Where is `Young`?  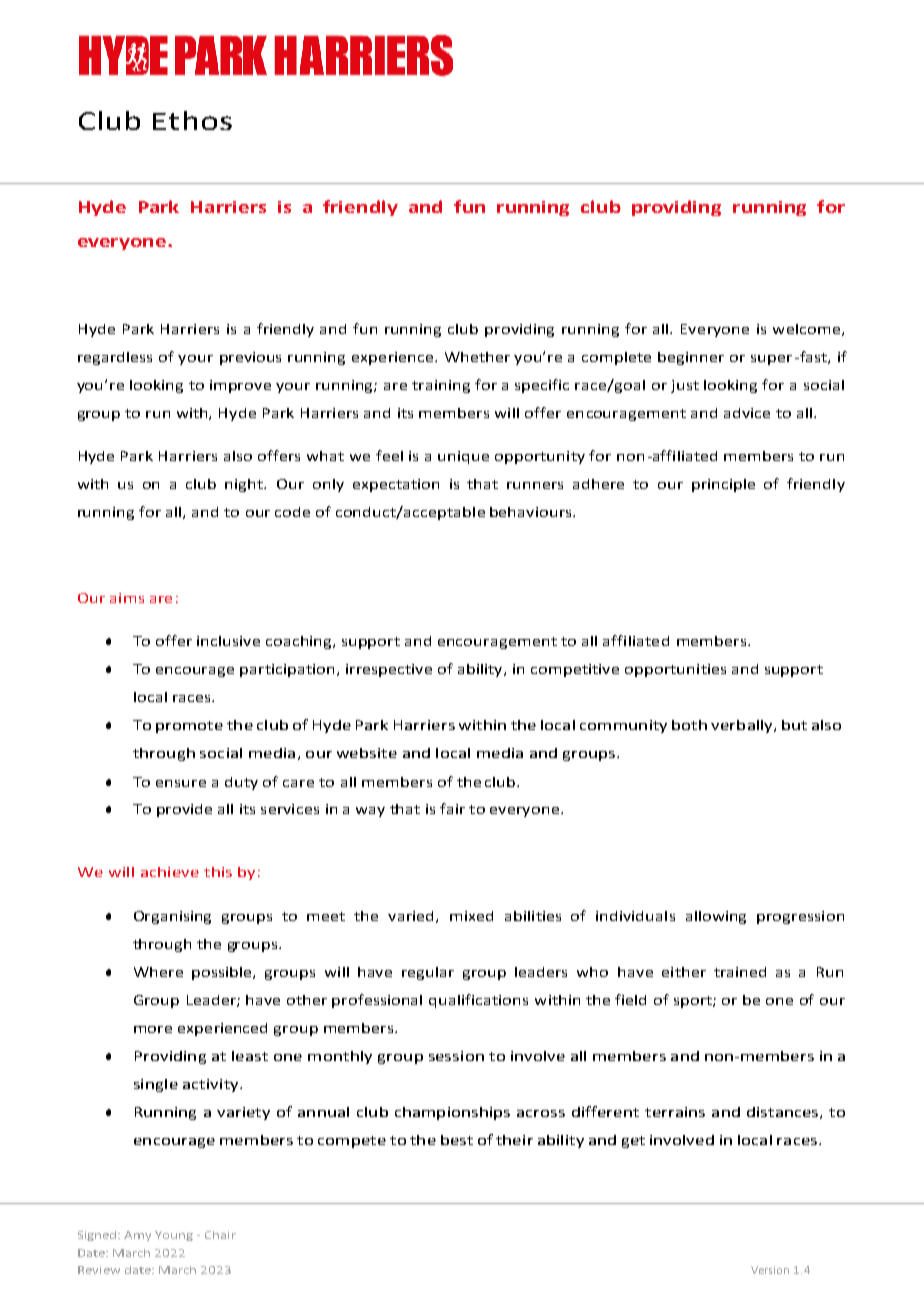
Young is located at coordinates (174, 1236).
